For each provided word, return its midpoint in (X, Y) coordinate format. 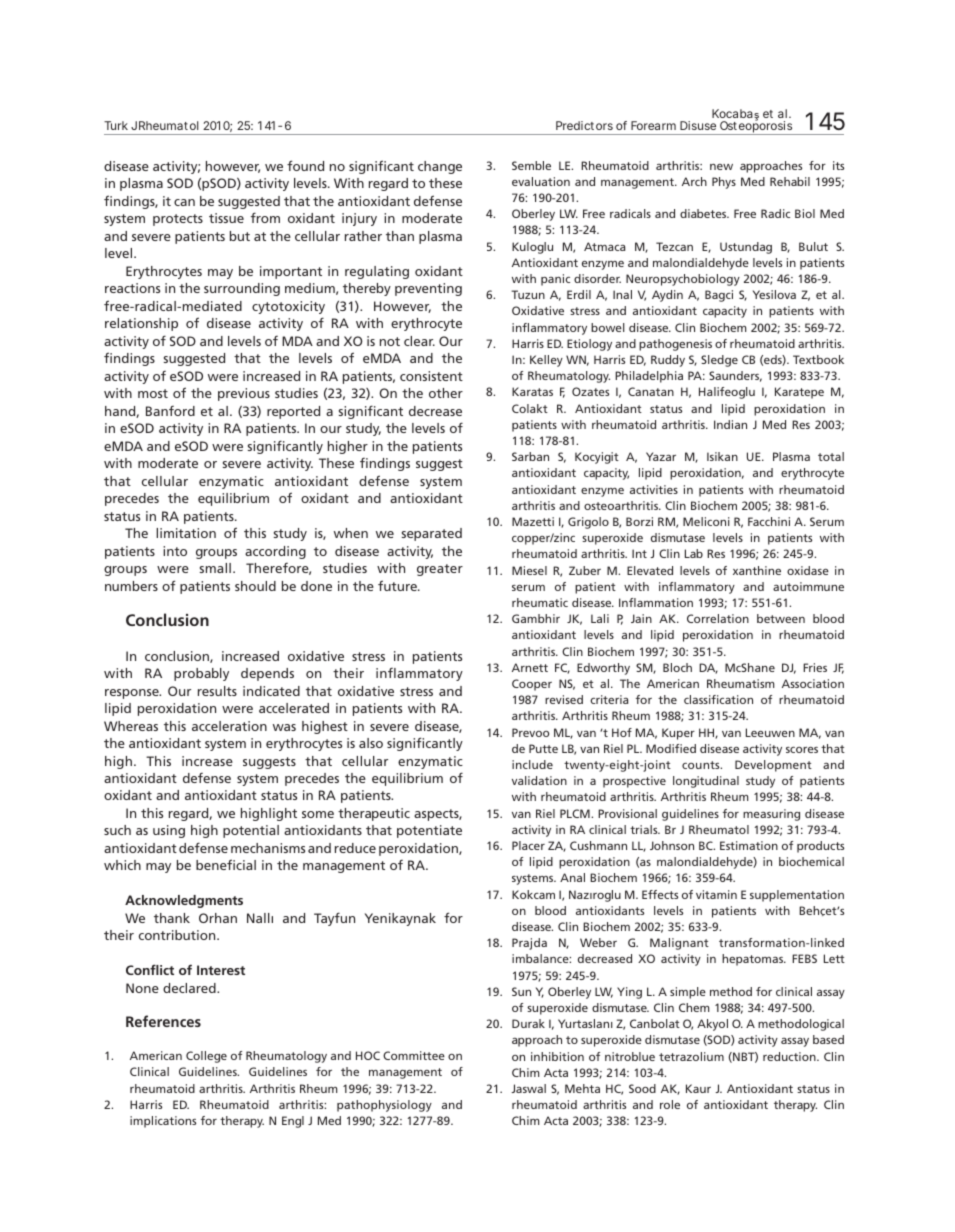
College (206, 1057)
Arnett (530, 667)
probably (201, 674)
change (440, 167)
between (781, 618)
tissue (226, 218)
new (721, 167)
